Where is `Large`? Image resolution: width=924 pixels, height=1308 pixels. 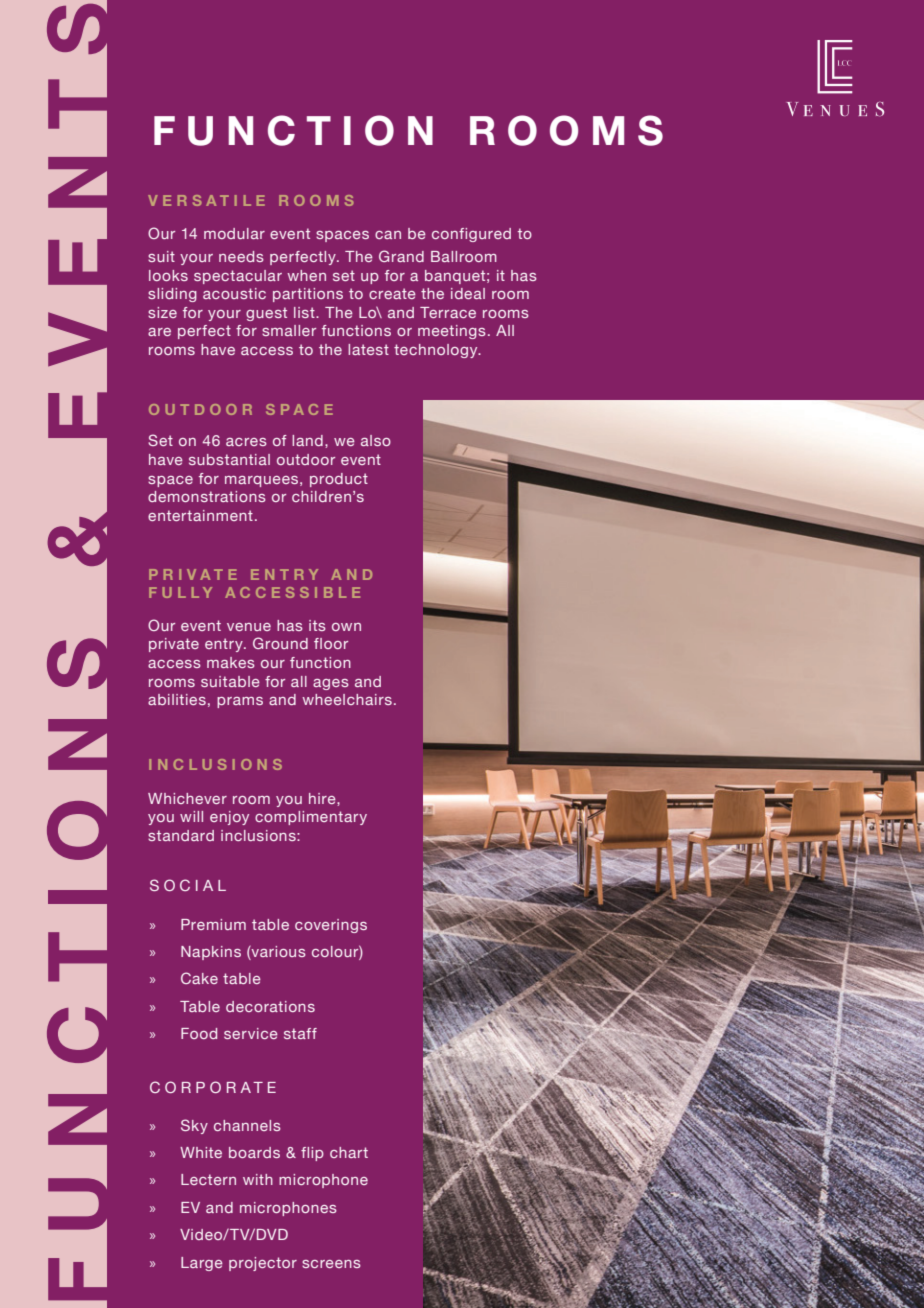 Large is located at coordinates (202, 1264).
